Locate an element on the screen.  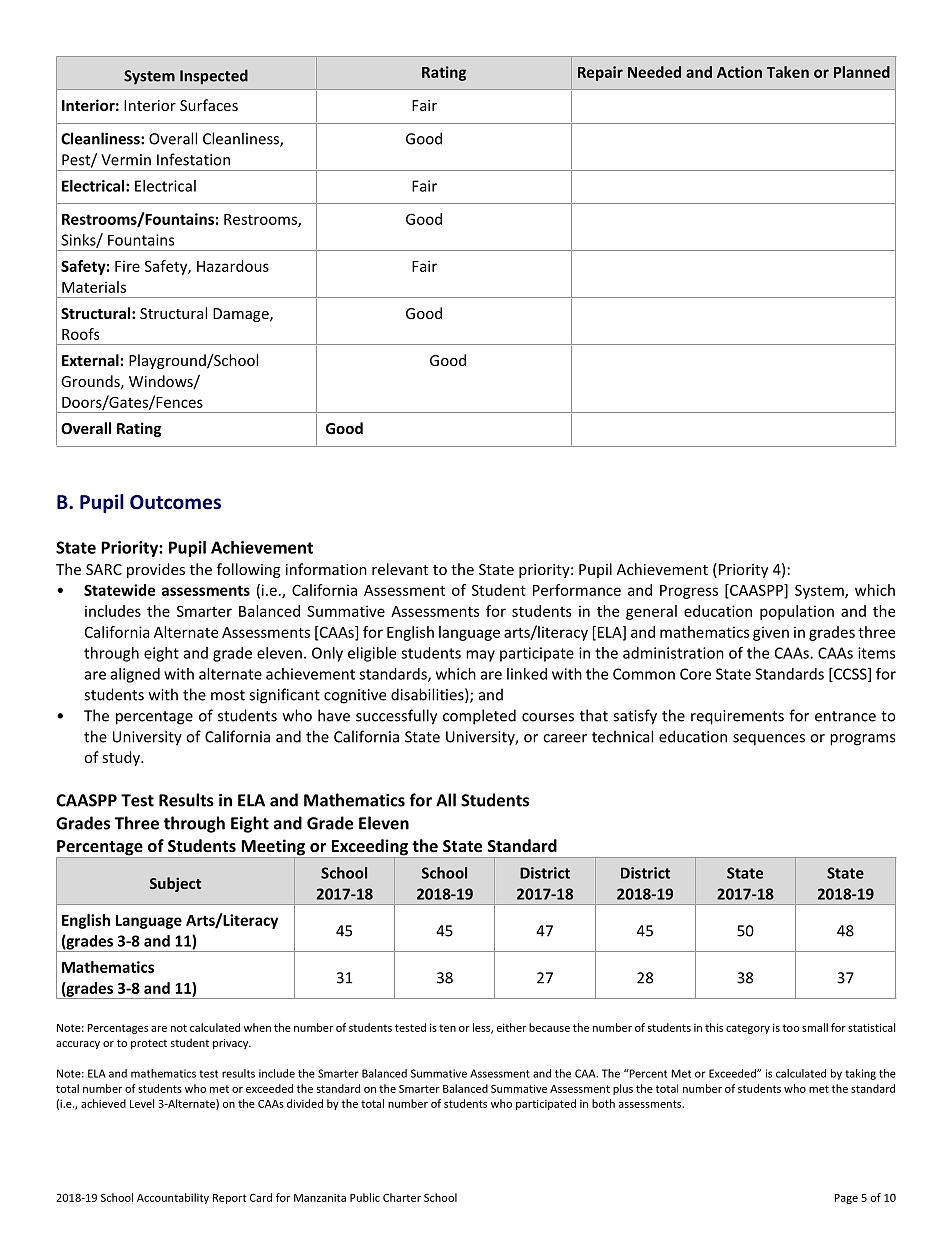
relevant is located at coordinates (400, 569).
